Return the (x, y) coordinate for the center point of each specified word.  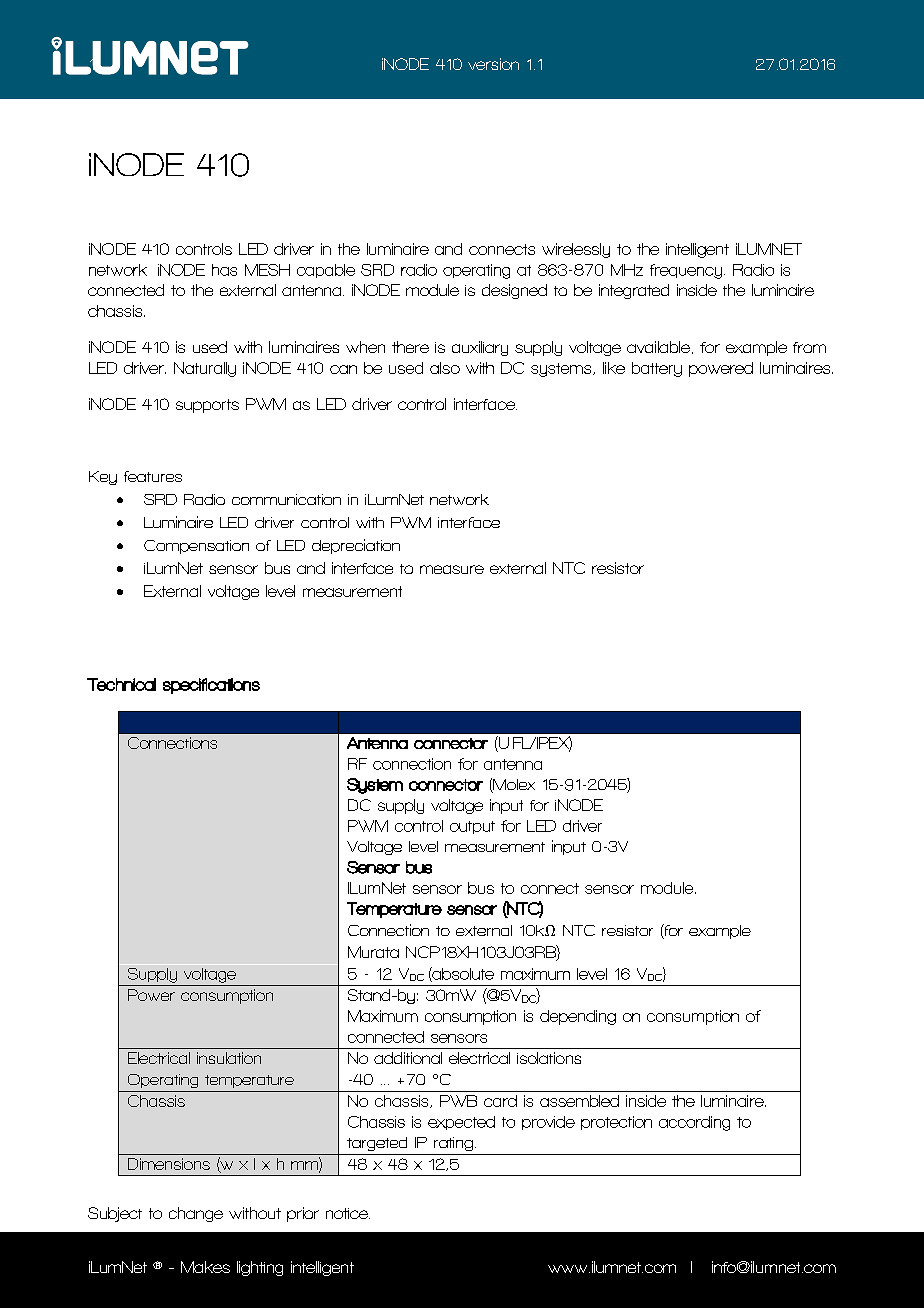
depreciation (356, 546)
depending (578, 1017)
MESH (267, 270)
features (153, 476)
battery (657, 369)
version (493, 64)
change (196, 1214)
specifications (211, 686)
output (472, 827)
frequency (687, 271)
